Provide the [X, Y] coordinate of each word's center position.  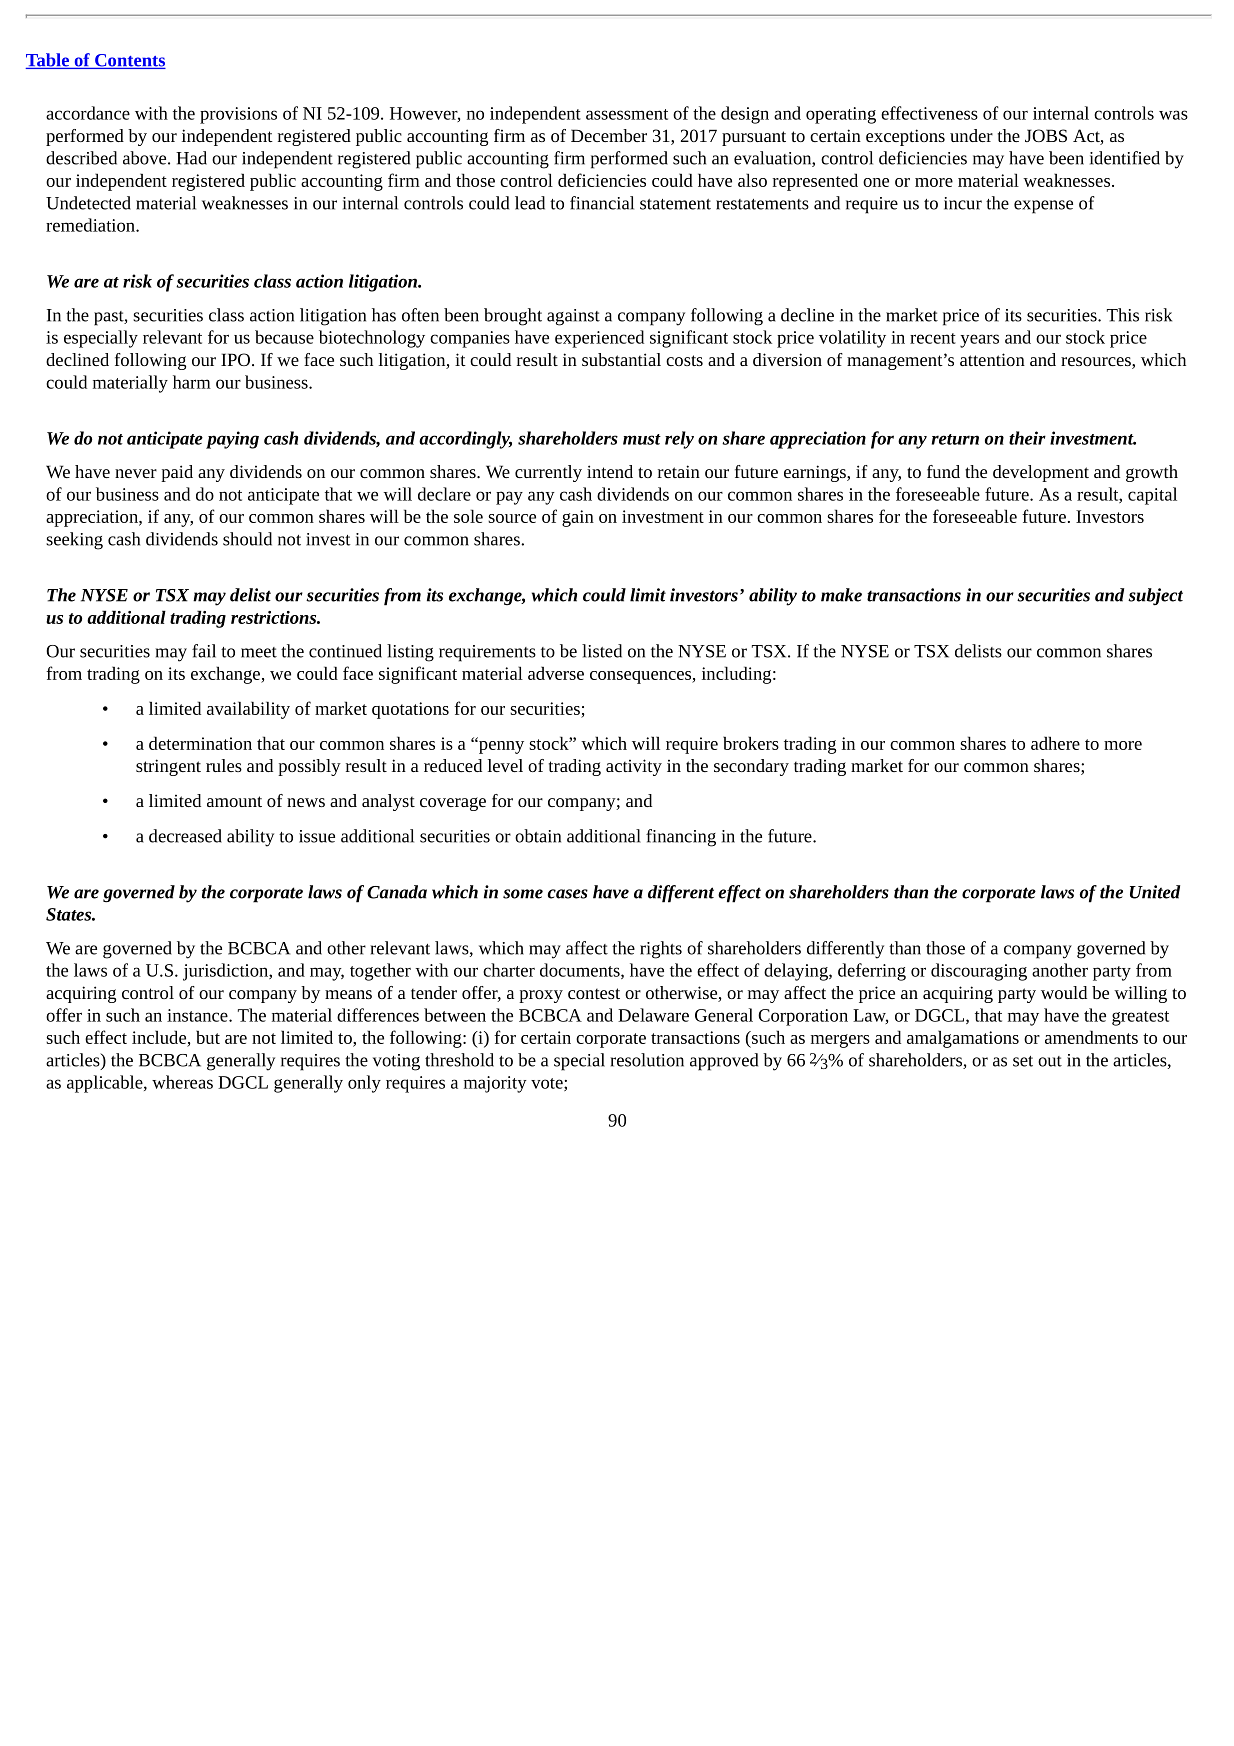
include [159, 1037]
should [247, 539]
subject [1155, 597]
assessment [627, 114]
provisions [238, 115]
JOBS [1046, 135]
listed [602, 651]
